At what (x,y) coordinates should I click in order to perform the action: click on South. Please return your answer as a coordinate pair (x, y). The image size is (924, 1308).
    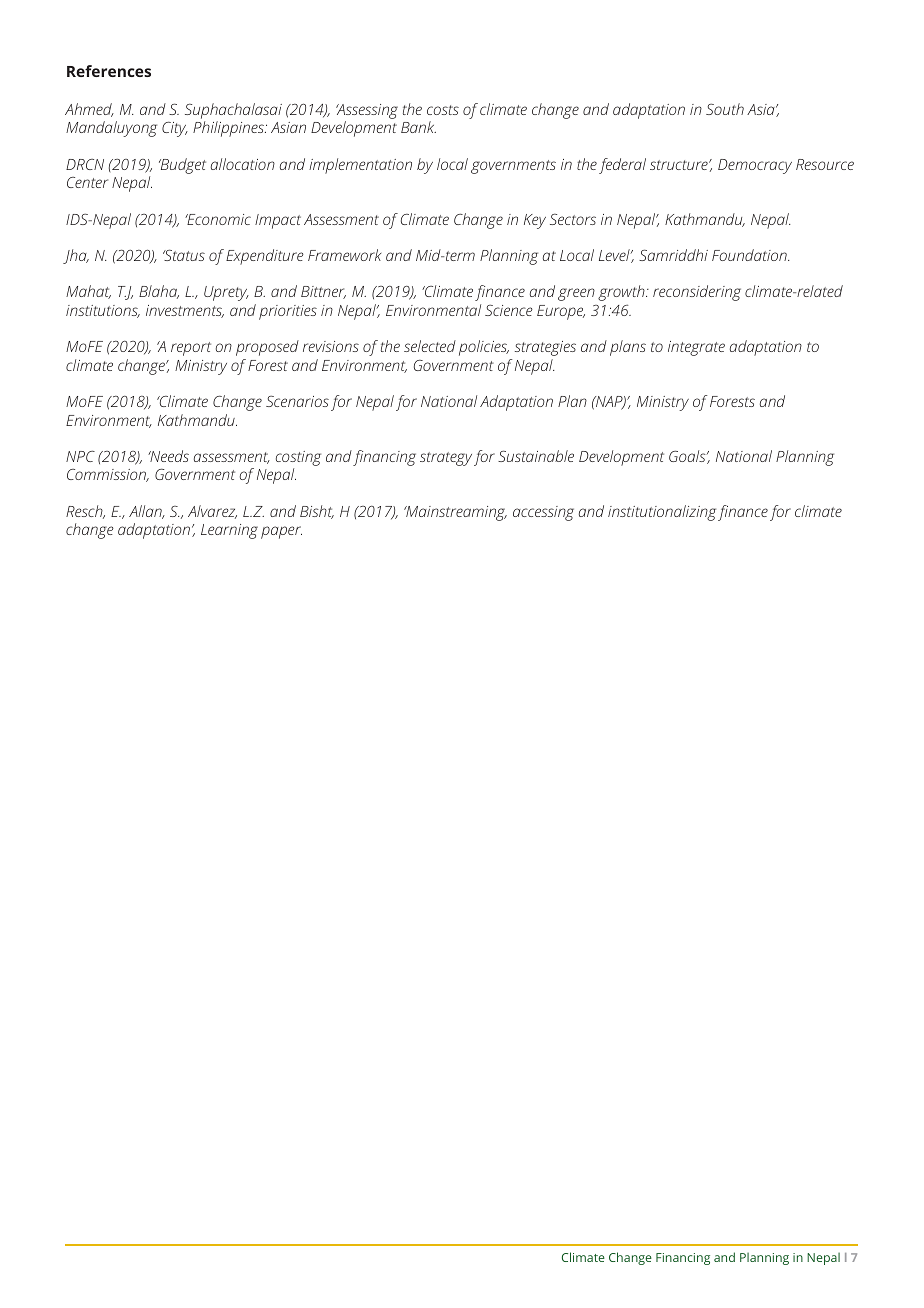
    Looking at the image, I should click on (725, 109).
